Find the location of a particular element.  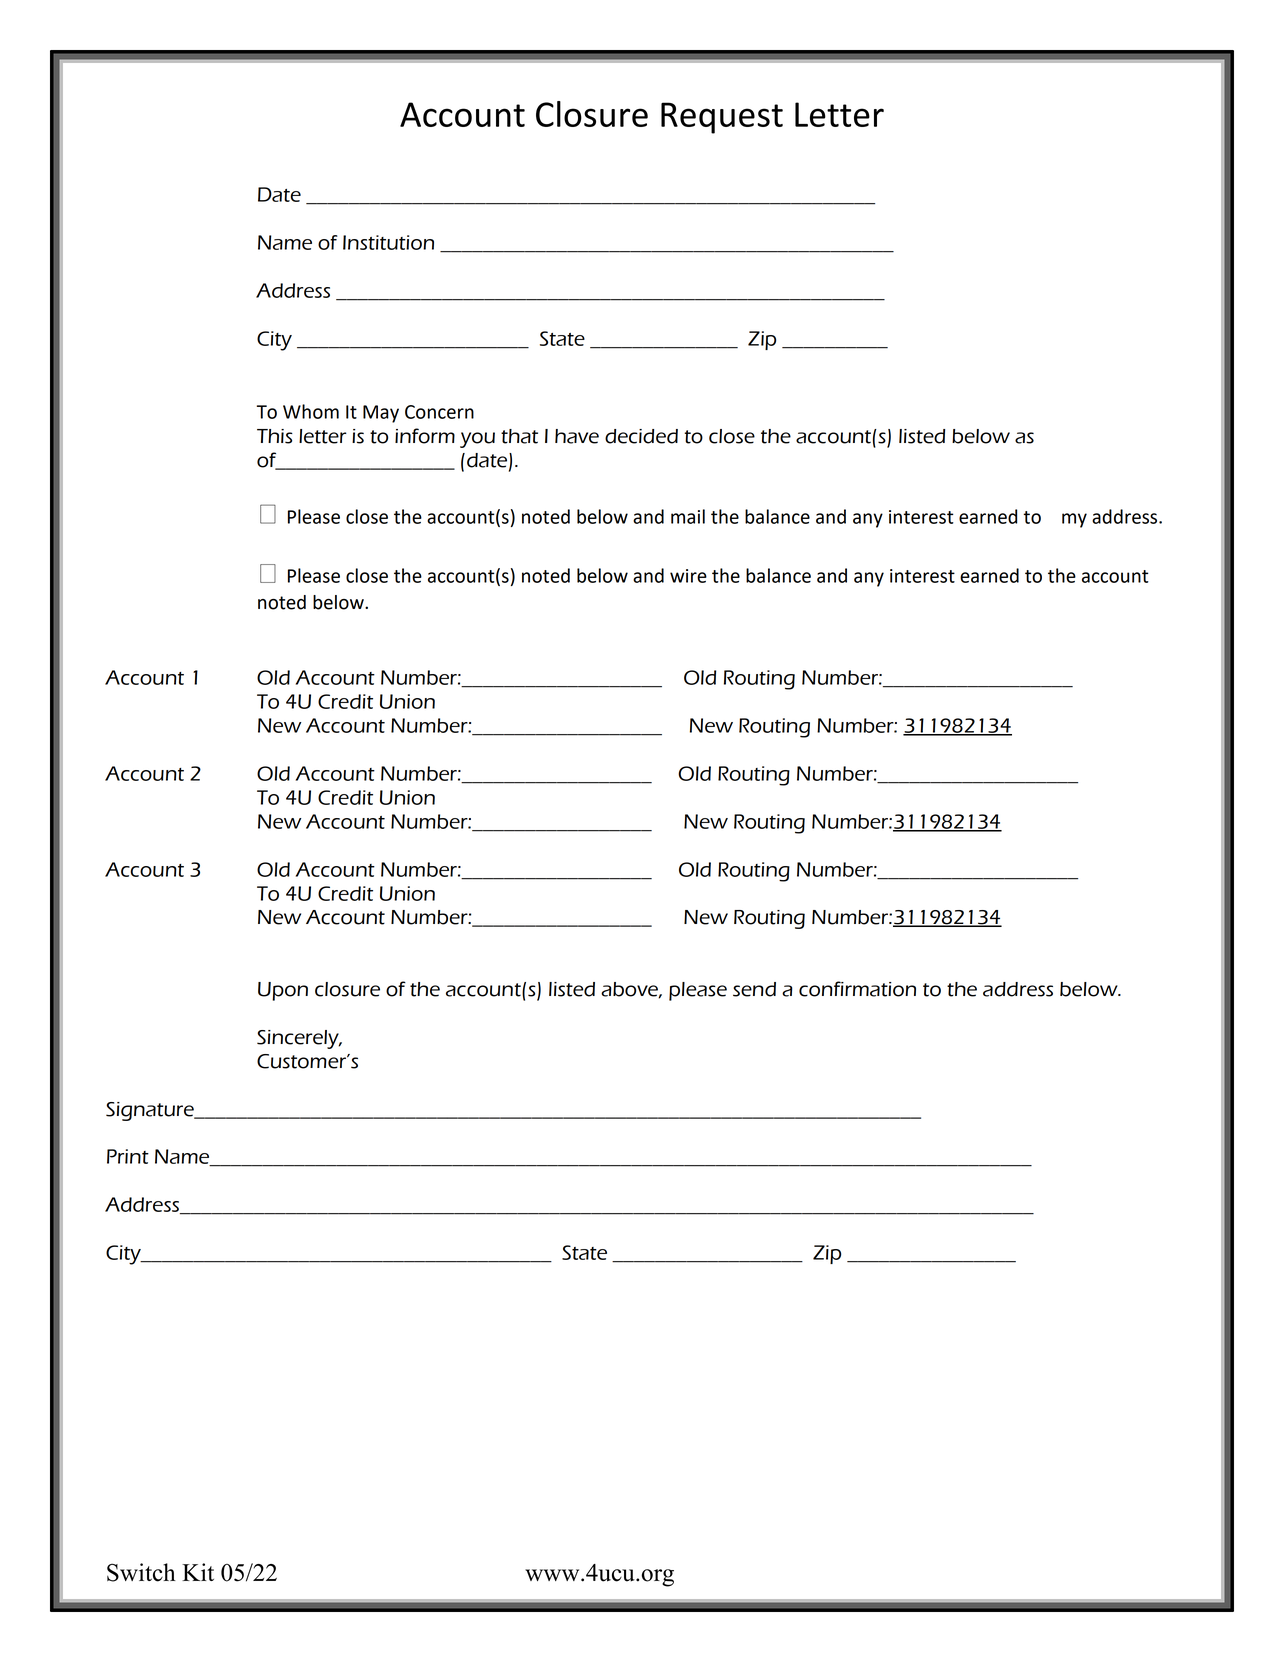

Request is located at coordinates (722, 118).
